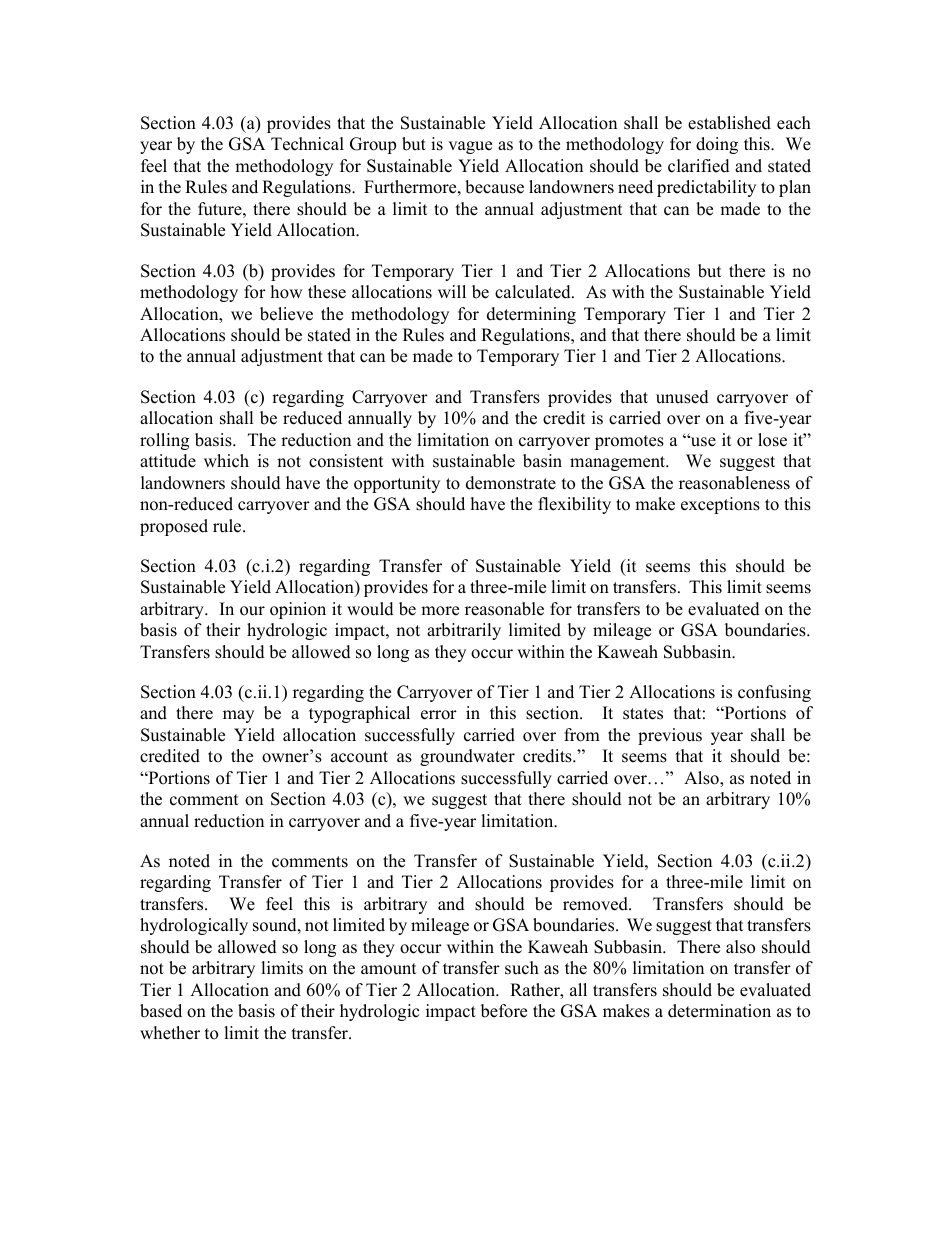 The image size is (952, 1233). I want to click on arbitrarily, so click(464, 631).
